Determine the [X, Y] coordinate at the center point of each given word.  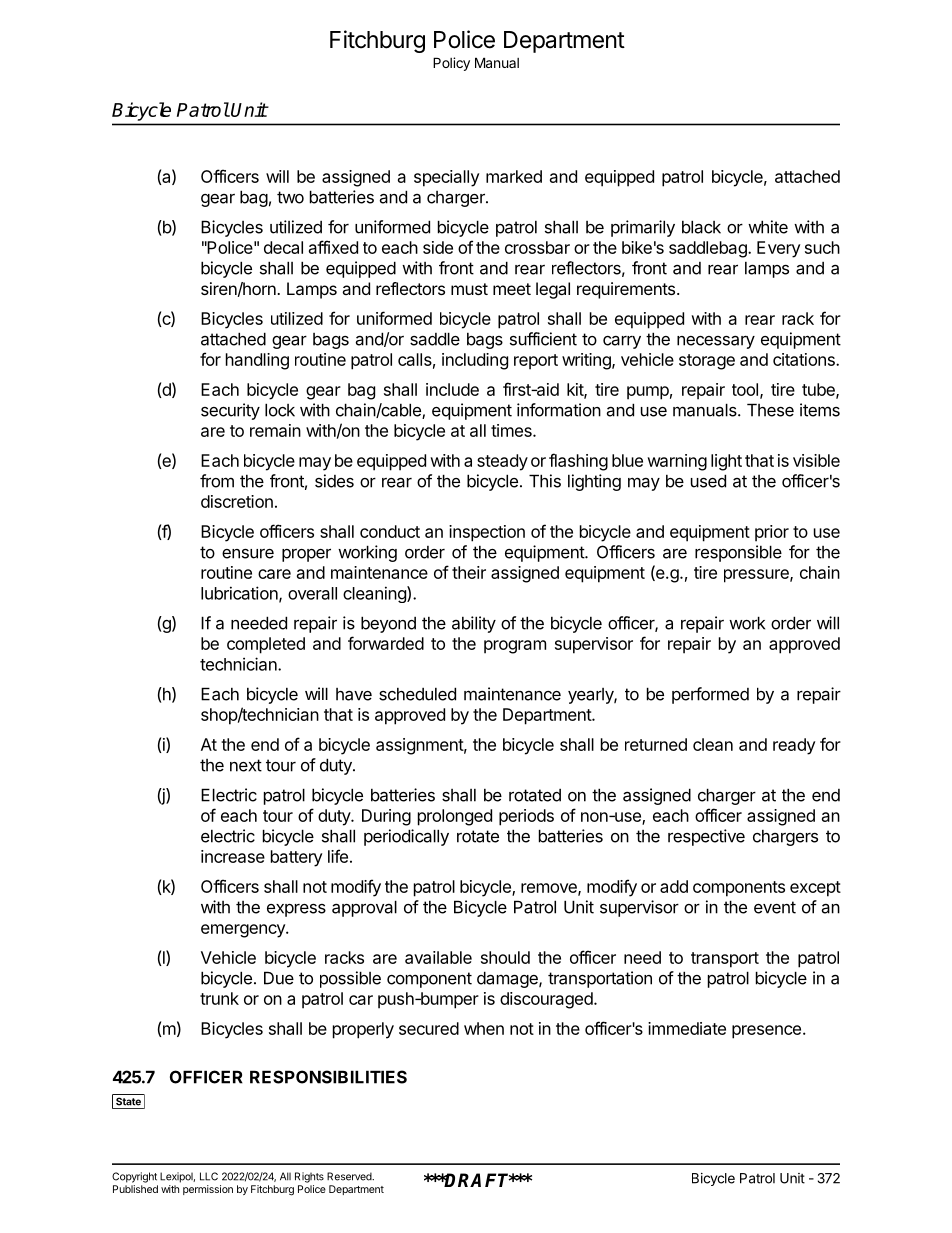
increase [233, 856]
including [475, 361]
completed [266, 645]
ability [474, 624]
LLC [209, 1176]
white [768, 227]
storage [707, 362]
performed [710, 695]
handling [257, 361]
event [775, 907]
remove [550, 889]
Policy [451, 64]
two [290, 197]
